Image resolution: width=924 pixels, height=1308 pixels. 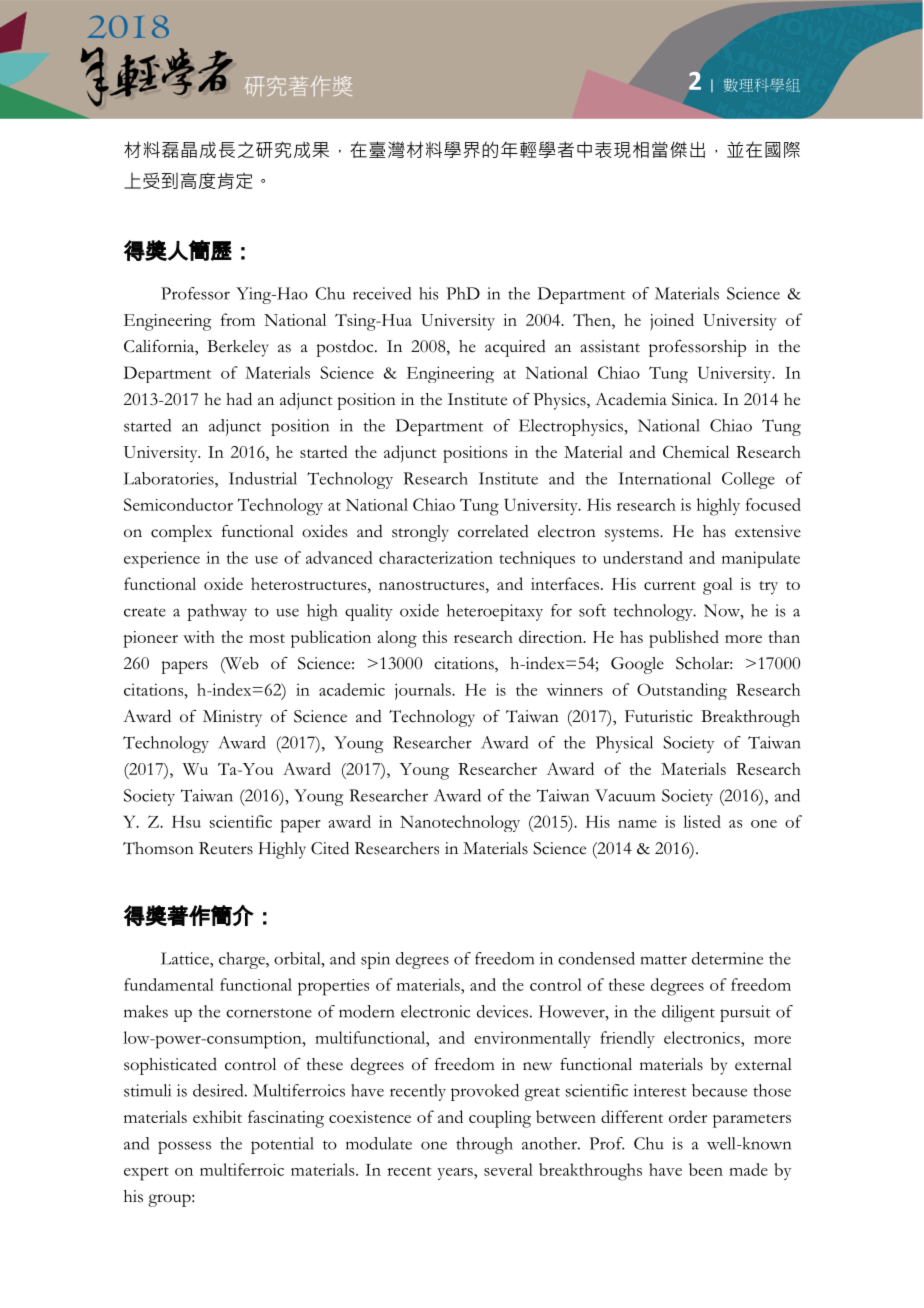 I want to click on acquired, so click(x=515, y=348).
